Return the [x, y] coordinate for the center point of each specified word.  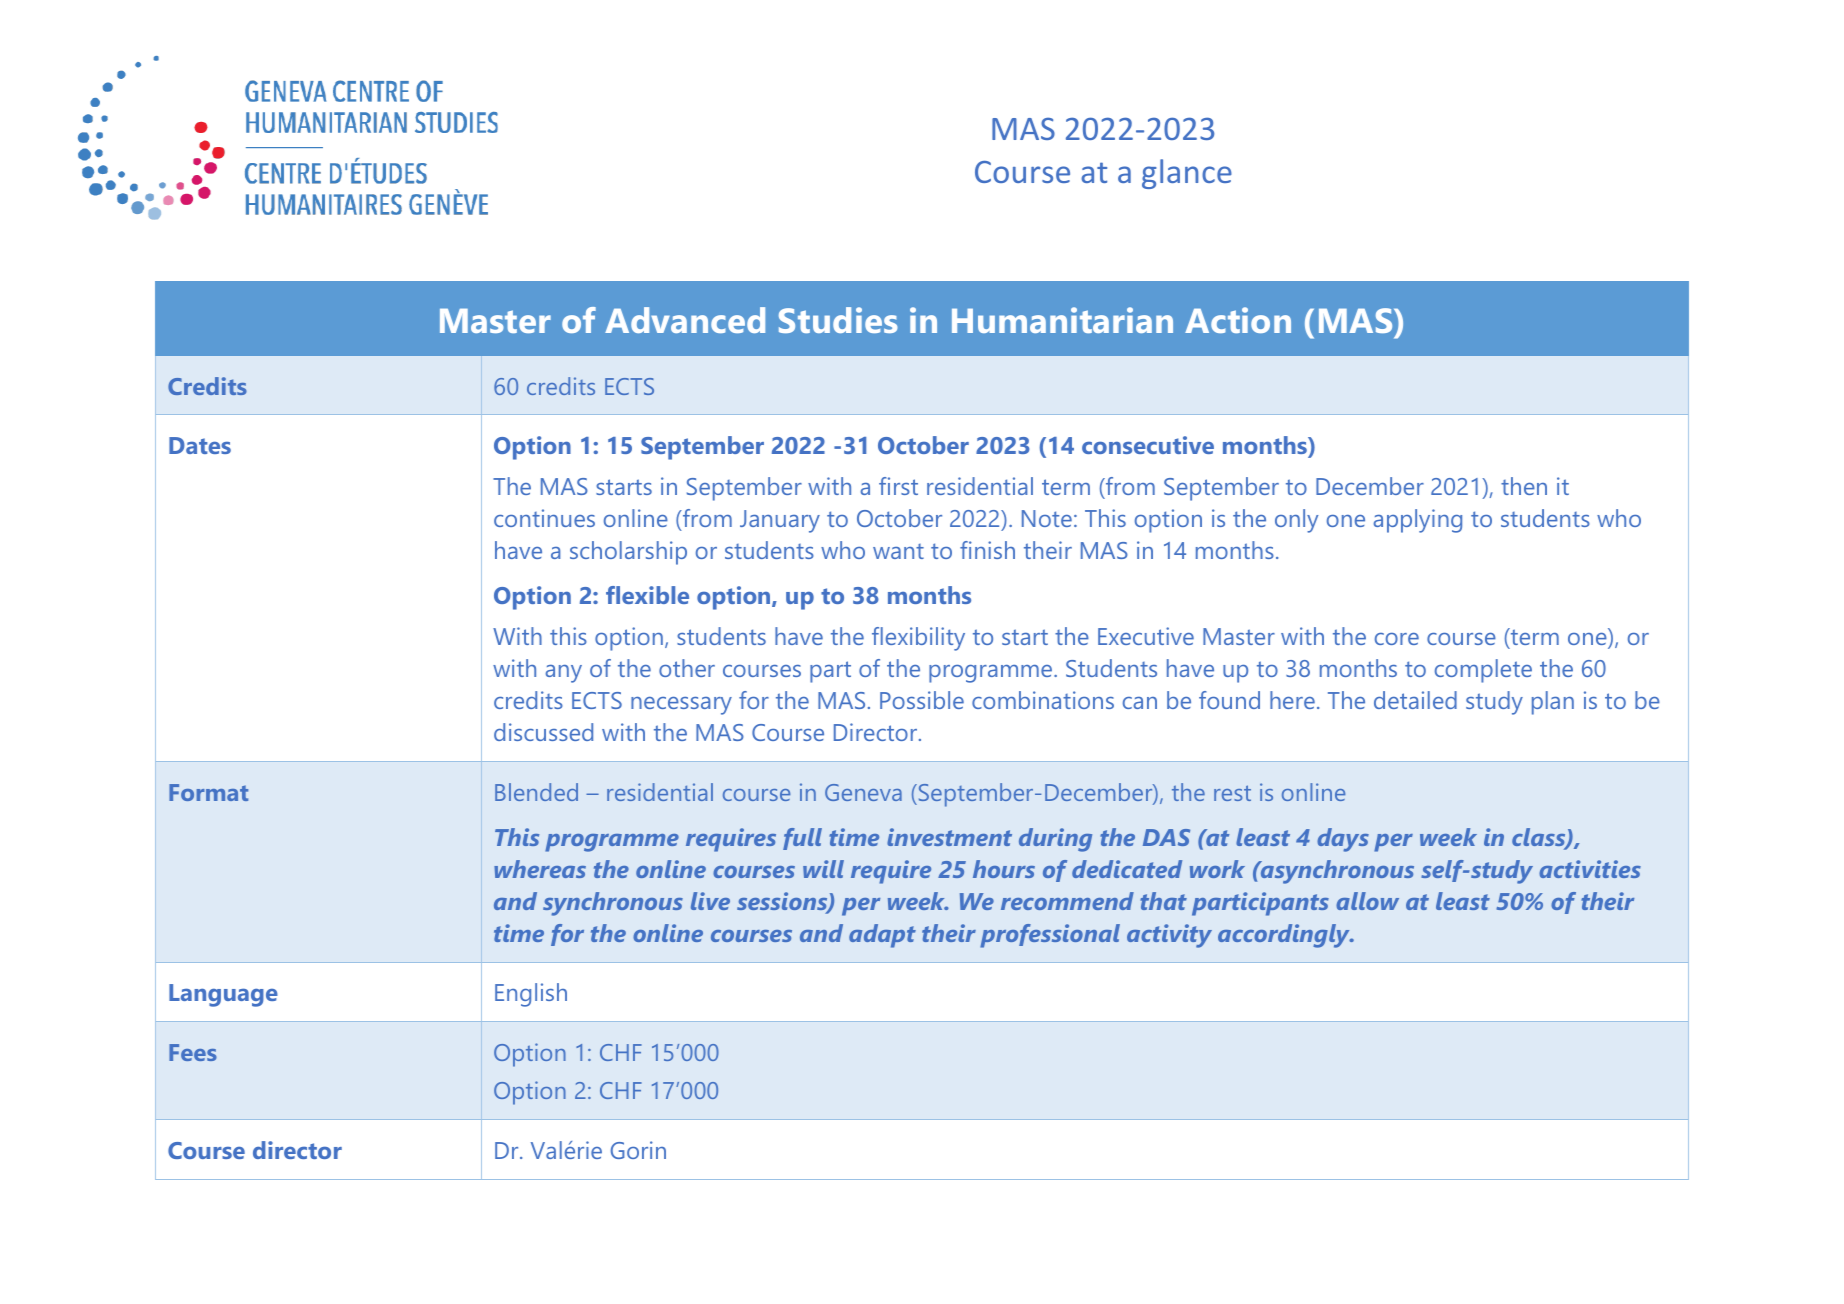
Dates [200, 445]
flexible [647, 595]
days [1343, 840]
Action [1238, 320]
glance [1187, 174]
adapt [882, 936]
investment [949, 837]
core [1397, 639]
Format [208, 792]
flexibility [918, 639]
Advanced [685, 320]
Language [223, 995]
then [1524, 486]
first [898, 486]
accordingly [1285, 936]
